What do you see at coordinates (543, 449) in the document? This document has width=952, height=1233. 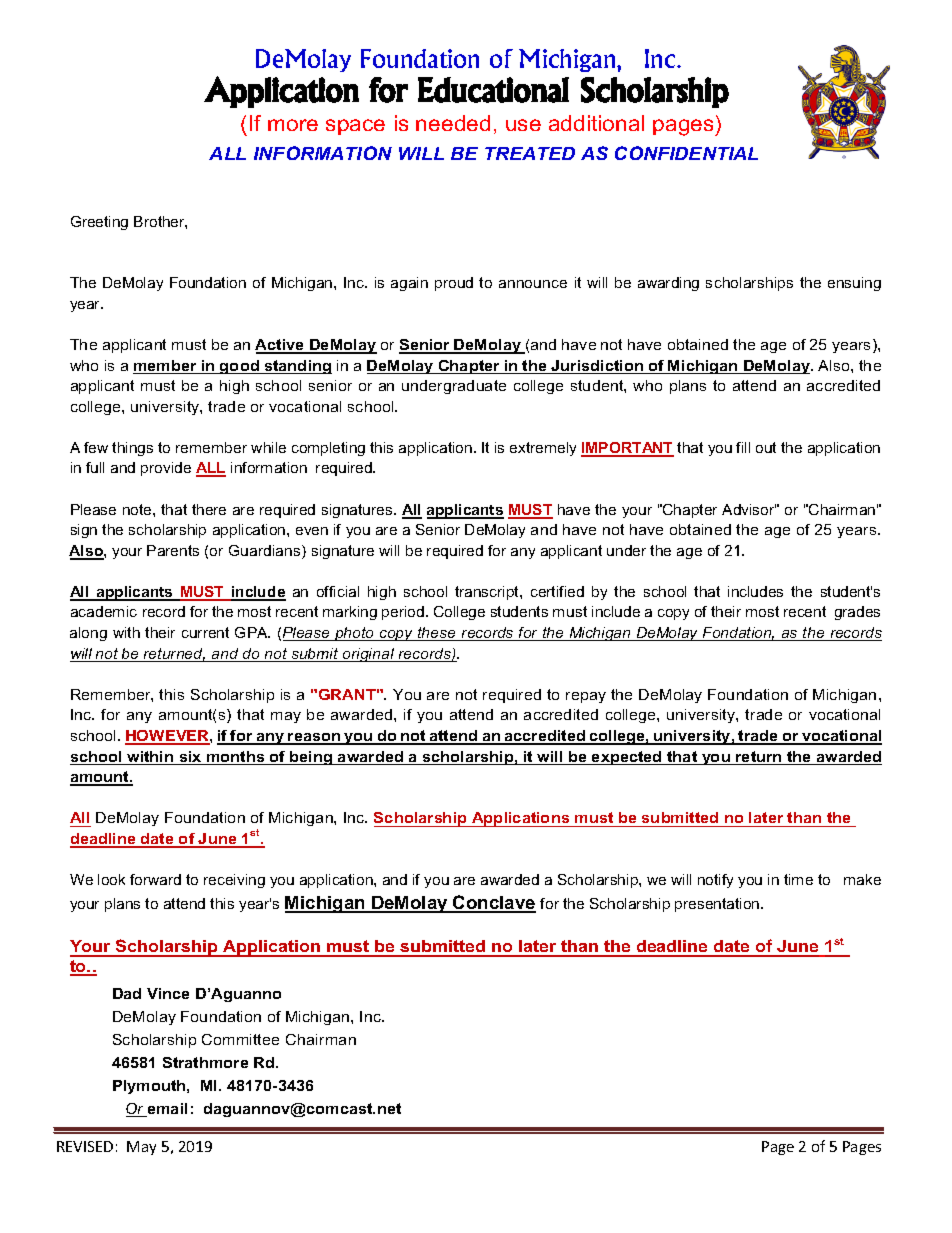 I see `extremely` at bounding box center [543, 449].
